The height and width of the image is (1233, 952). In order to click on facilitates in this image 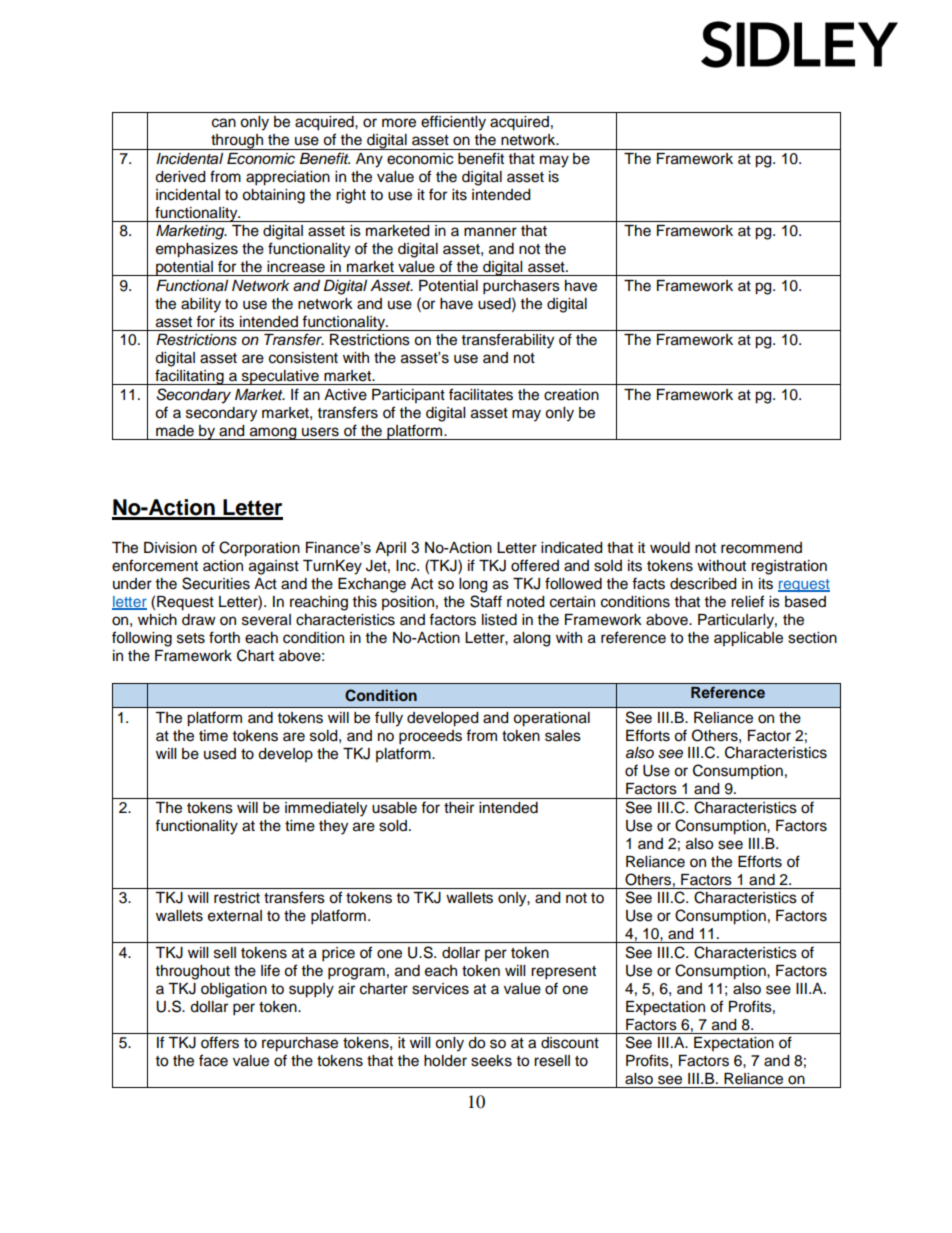, I will do `click(481, 394)`.
